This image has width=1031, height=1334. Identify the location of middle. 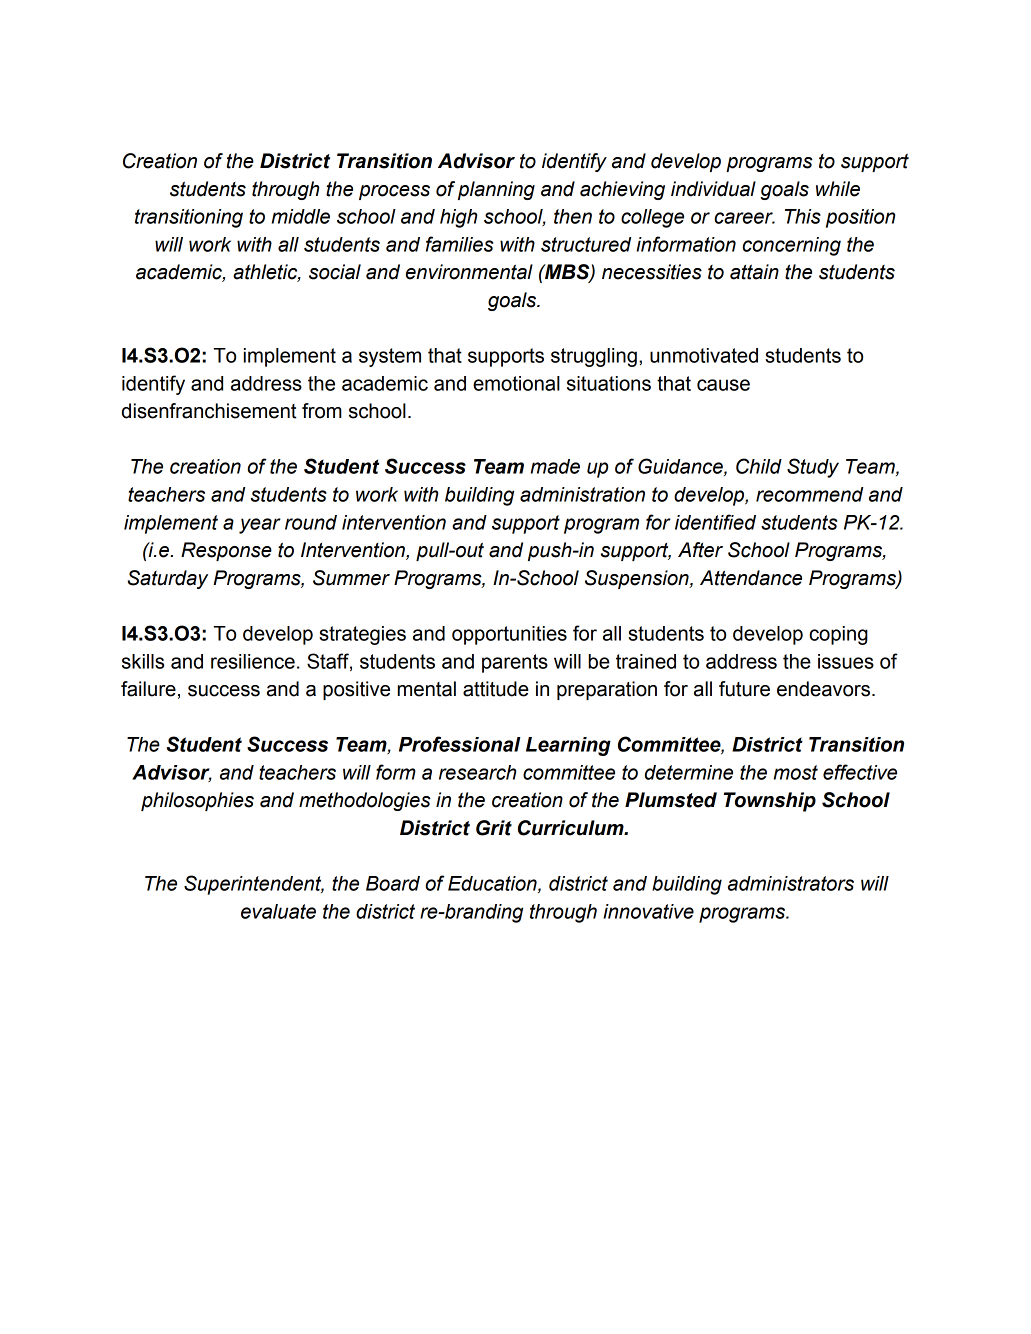
(301, 216).
